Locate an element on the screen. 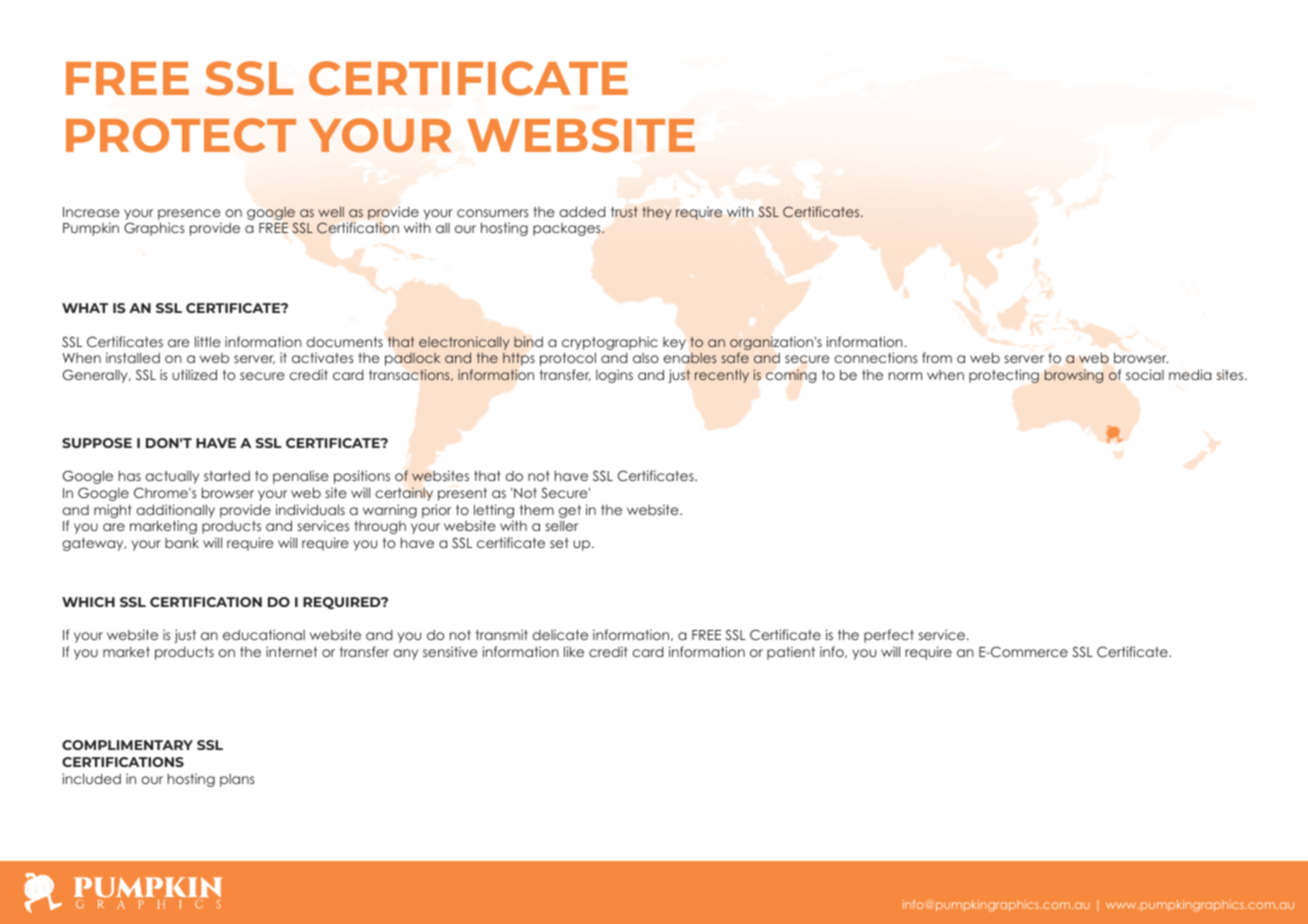  they is located at coordinates (656, 213).
